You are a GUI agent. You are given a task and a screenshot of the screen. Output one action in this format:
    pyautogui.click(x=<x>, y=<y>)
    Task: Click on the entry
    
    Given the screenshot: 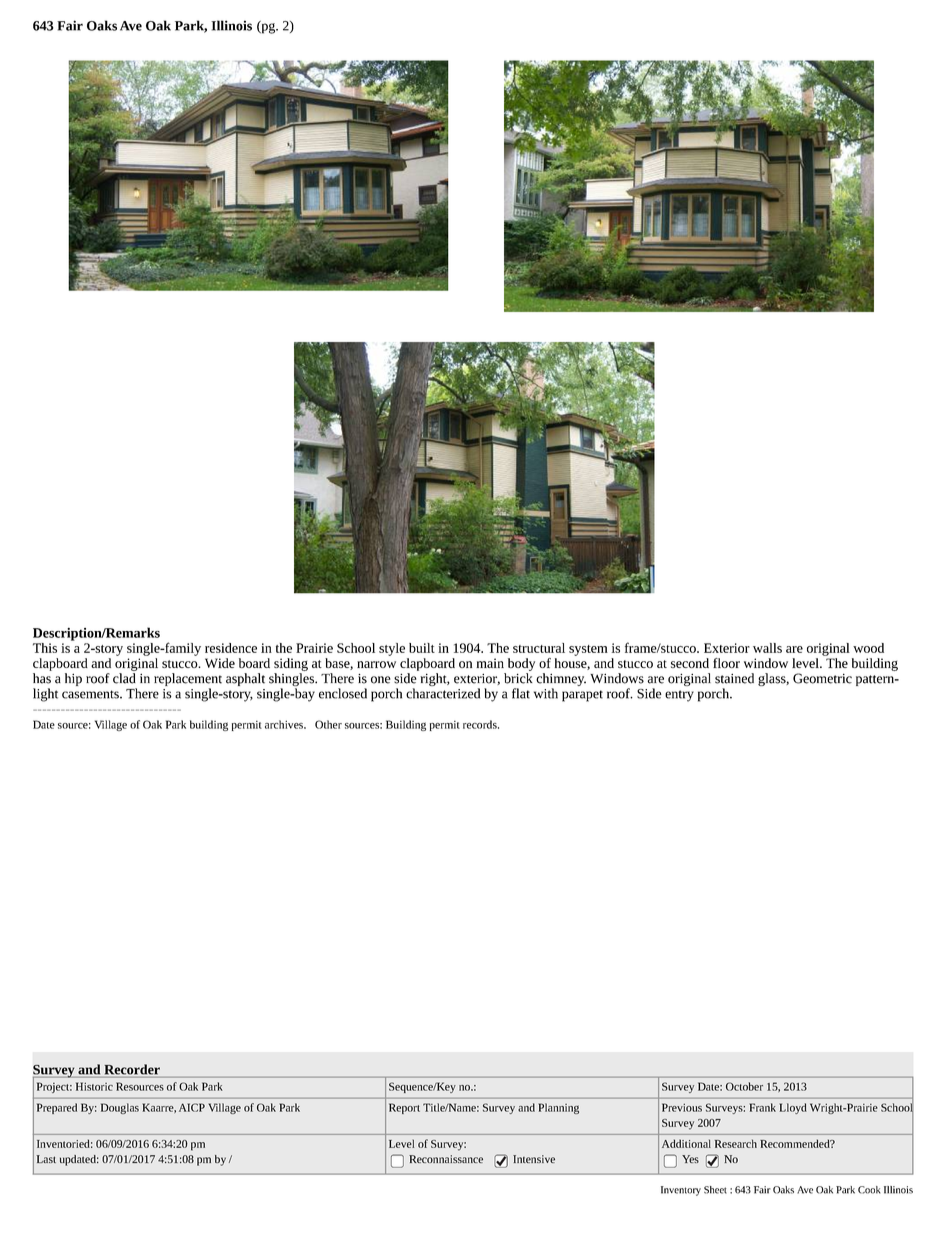 What is the action you would take?
    pyautogui.click(x=679, y=696)
